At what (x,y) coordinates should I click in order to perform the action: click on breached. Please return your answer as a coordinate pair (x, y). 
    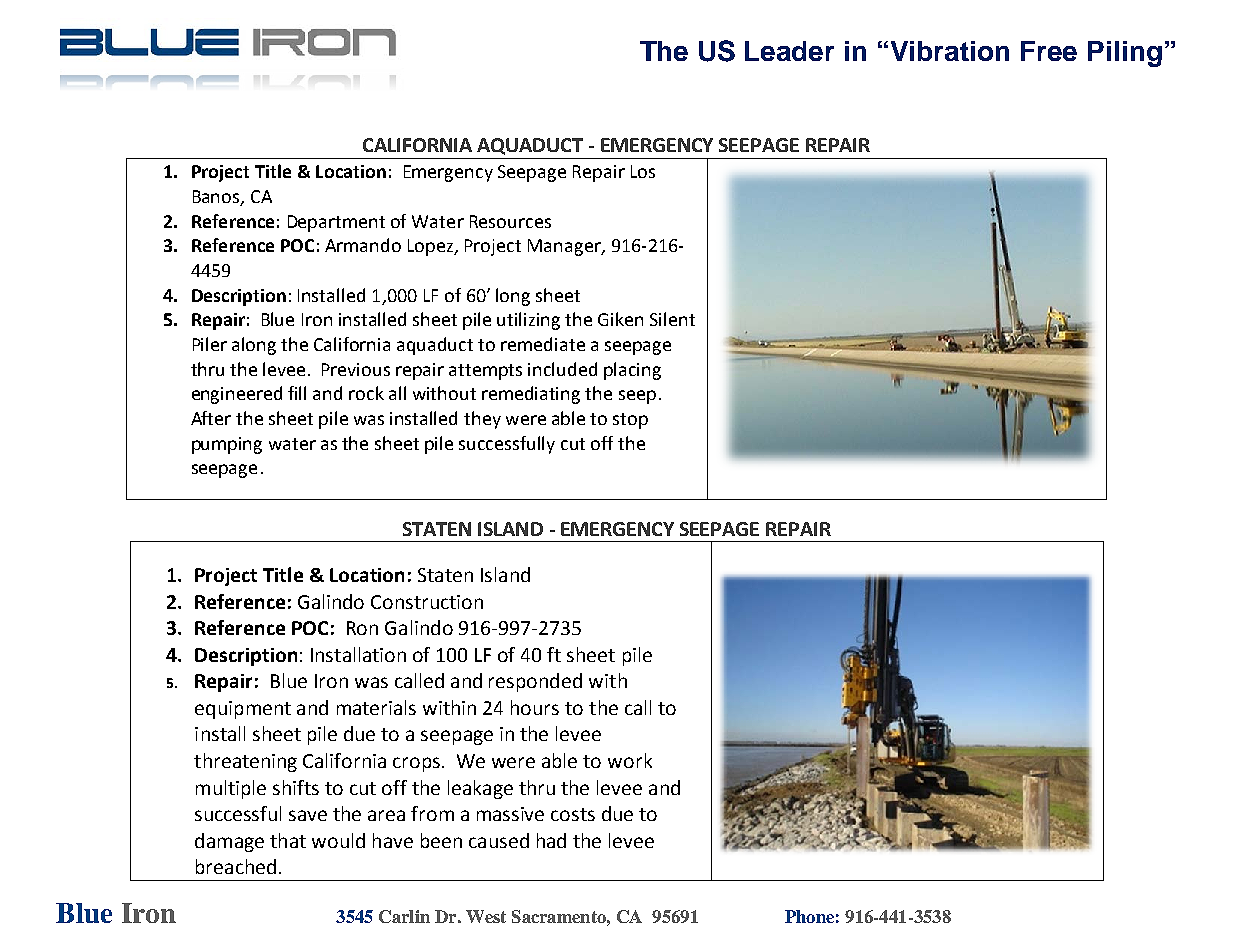
    Looking at the image, I should click on (236, 866).
